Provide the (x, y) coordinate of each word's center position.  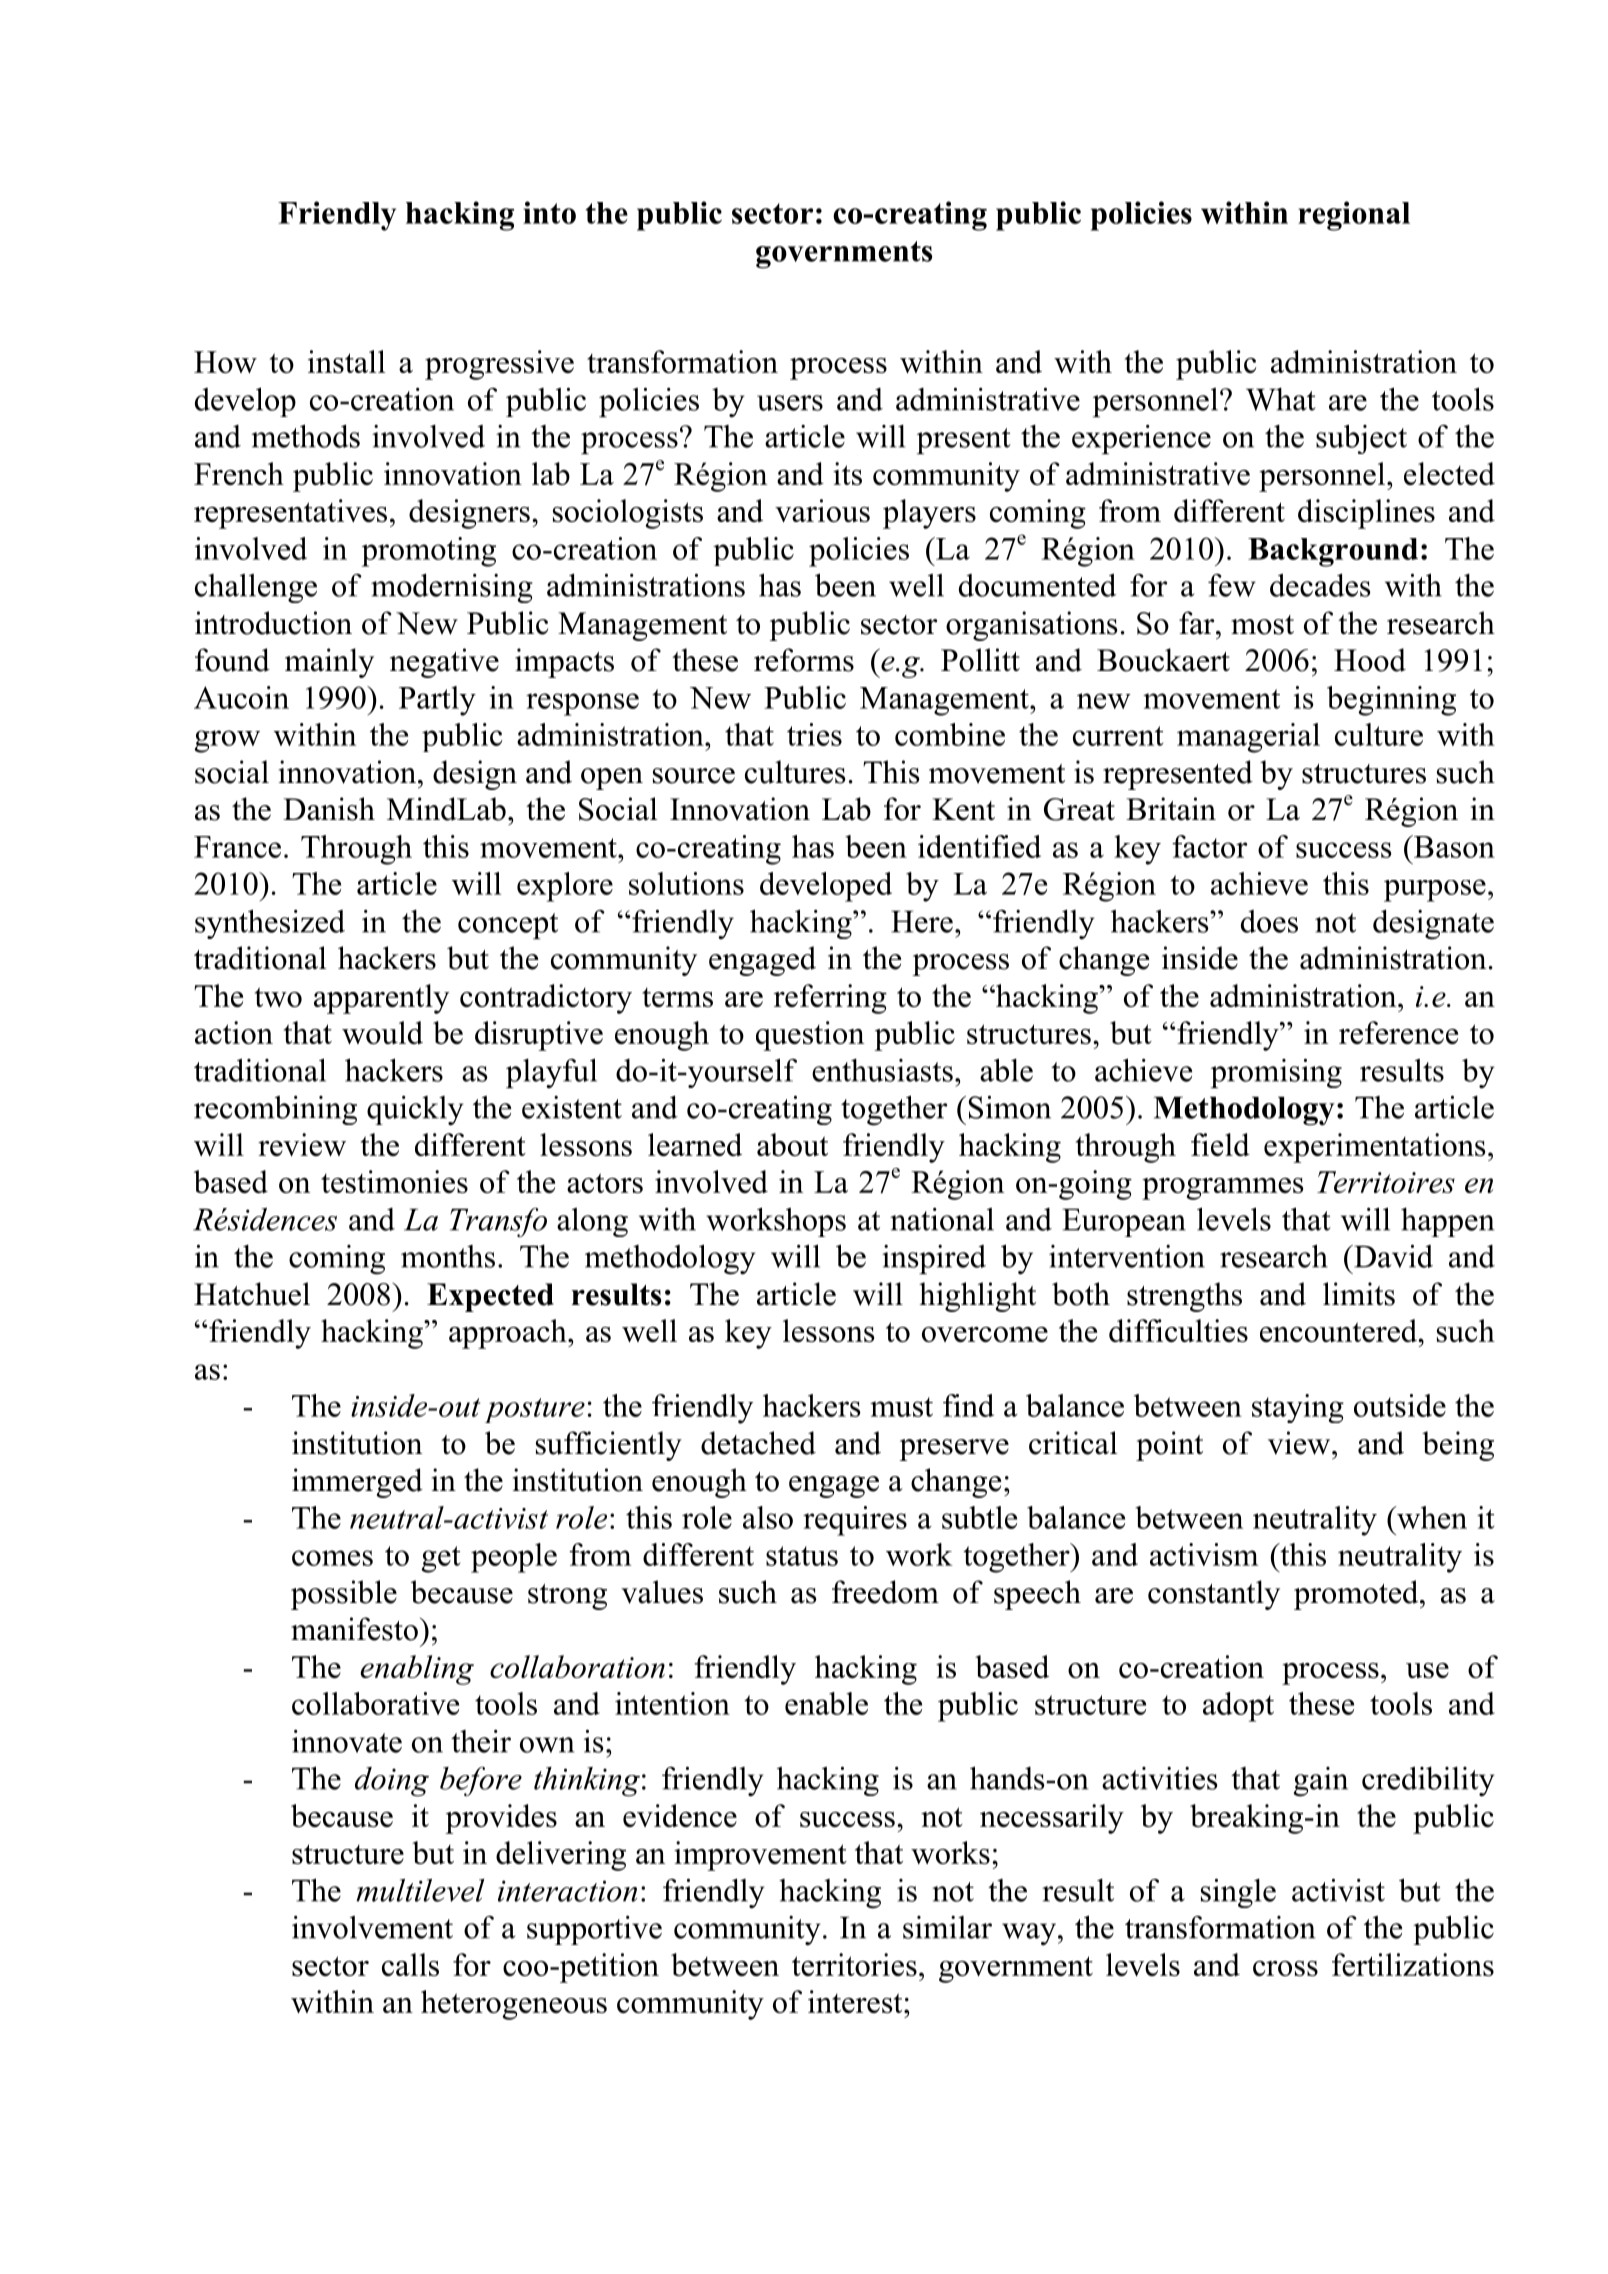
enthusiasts (882, 1070)
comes (332, 1558)
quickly (415, 1110)
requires (855, 1521)
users (790, 403)
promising (1276, 1073)
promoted (1357, 1595)
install (347, 361)
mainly (329, 663)
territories (854, 1964)
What (1281, 399)
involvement (372, 1927)
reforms (804, 660)
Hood (1370, 660)
